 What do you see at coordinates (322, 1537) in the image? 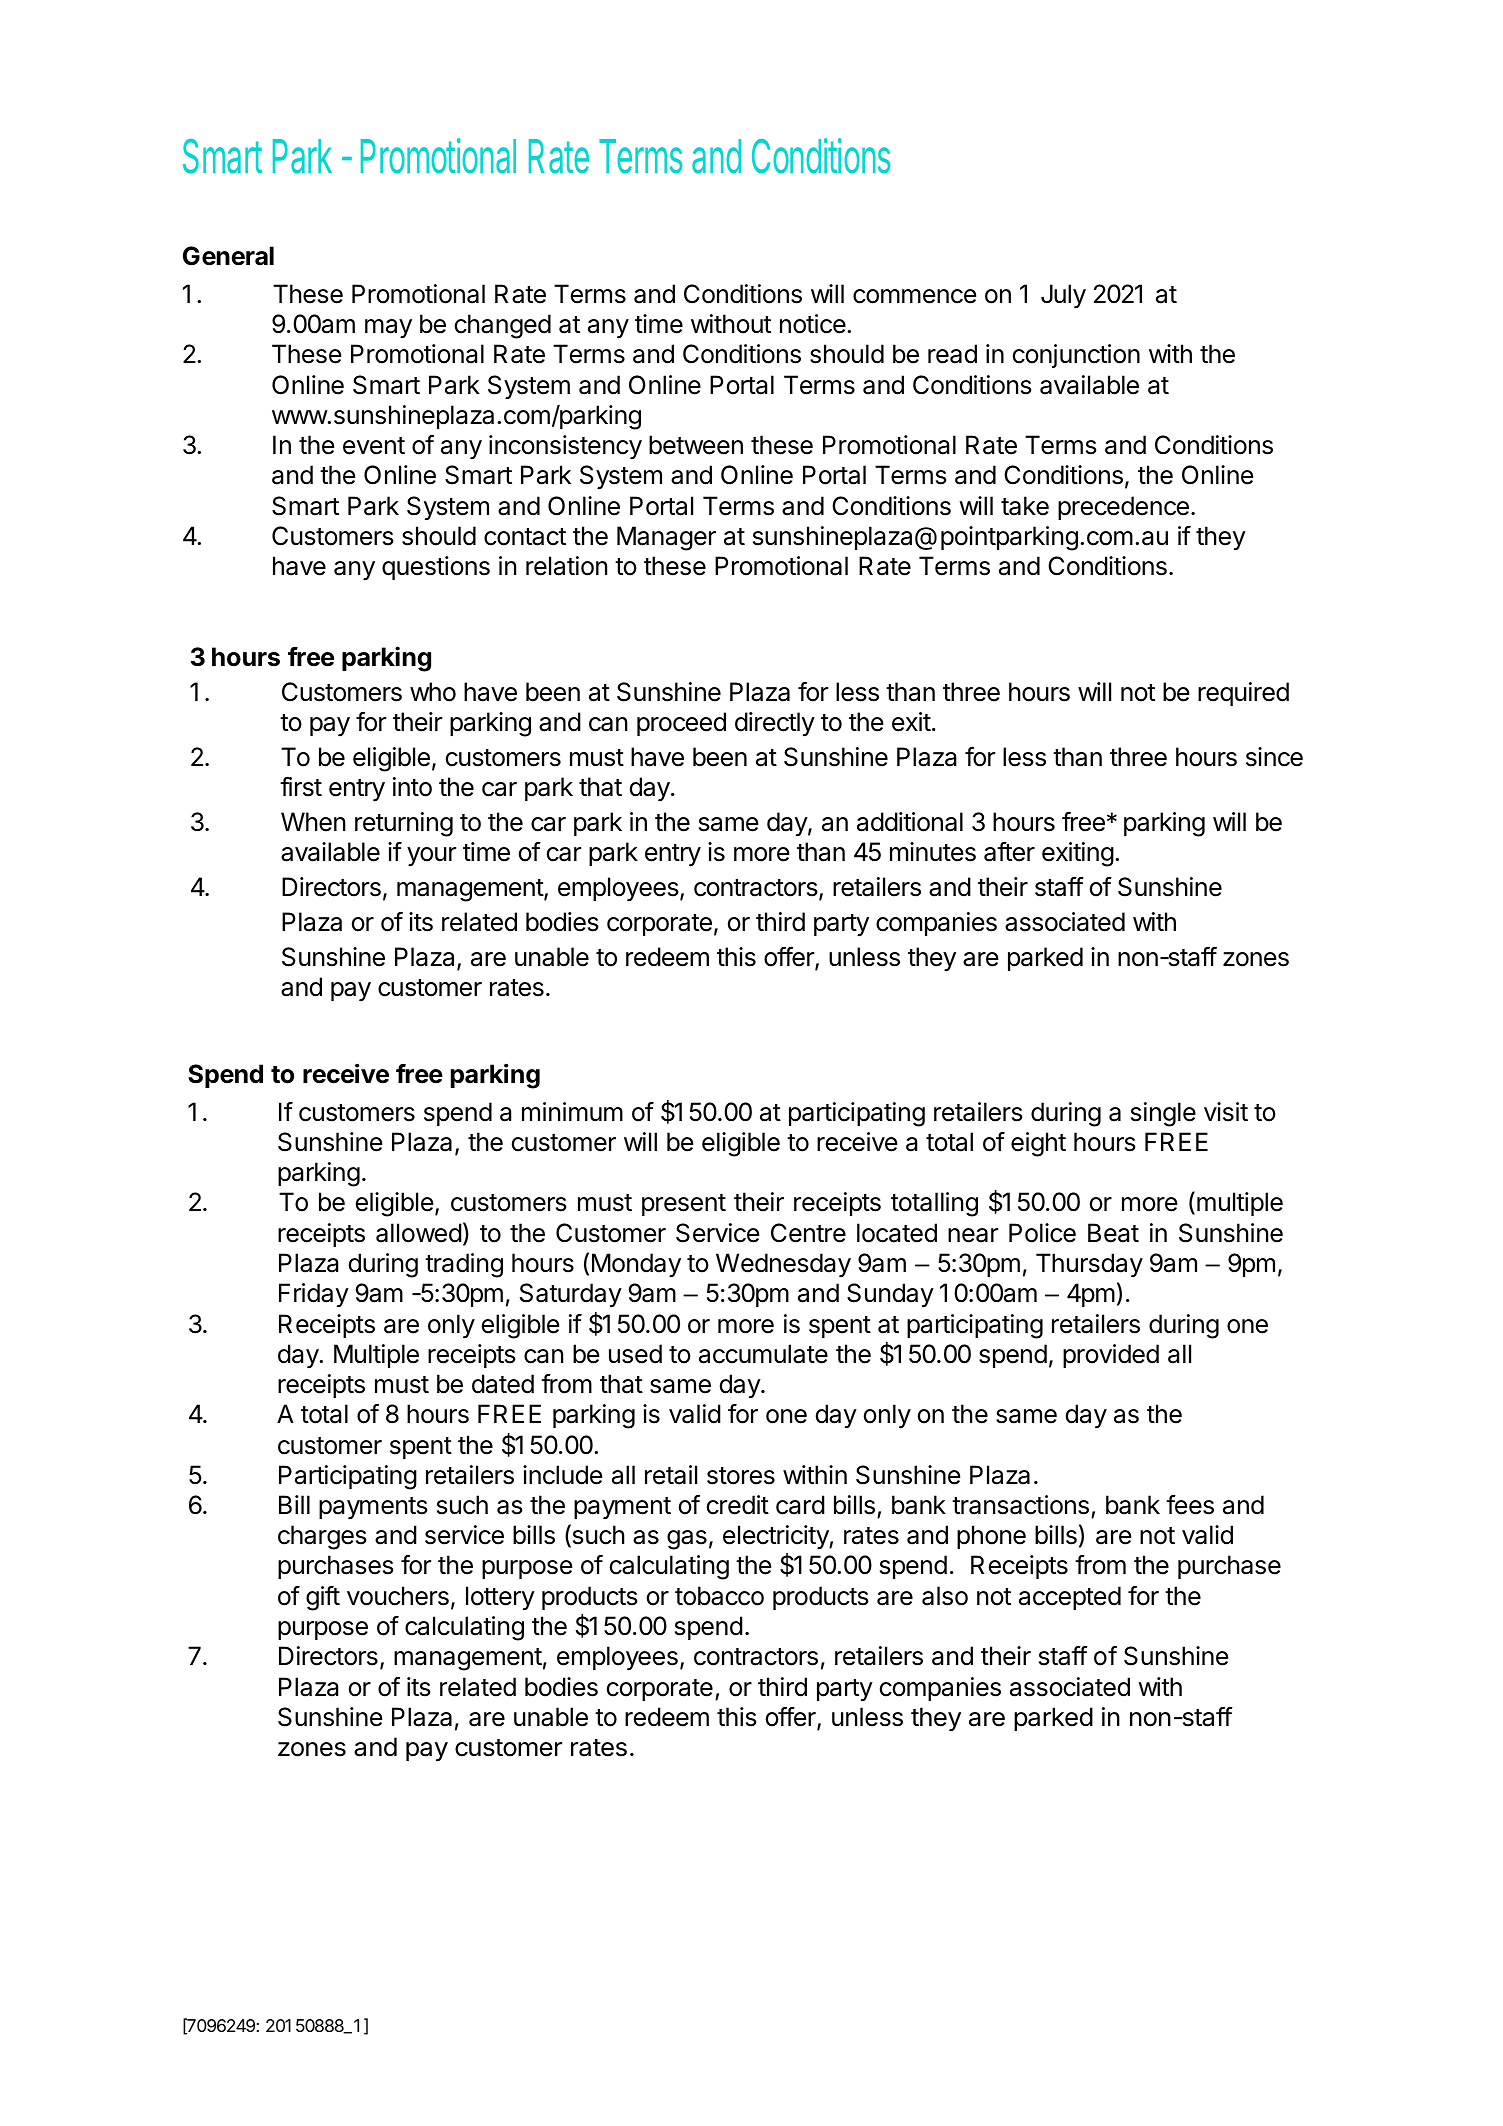
I see `charges` at bounding box center [322, 1537].
